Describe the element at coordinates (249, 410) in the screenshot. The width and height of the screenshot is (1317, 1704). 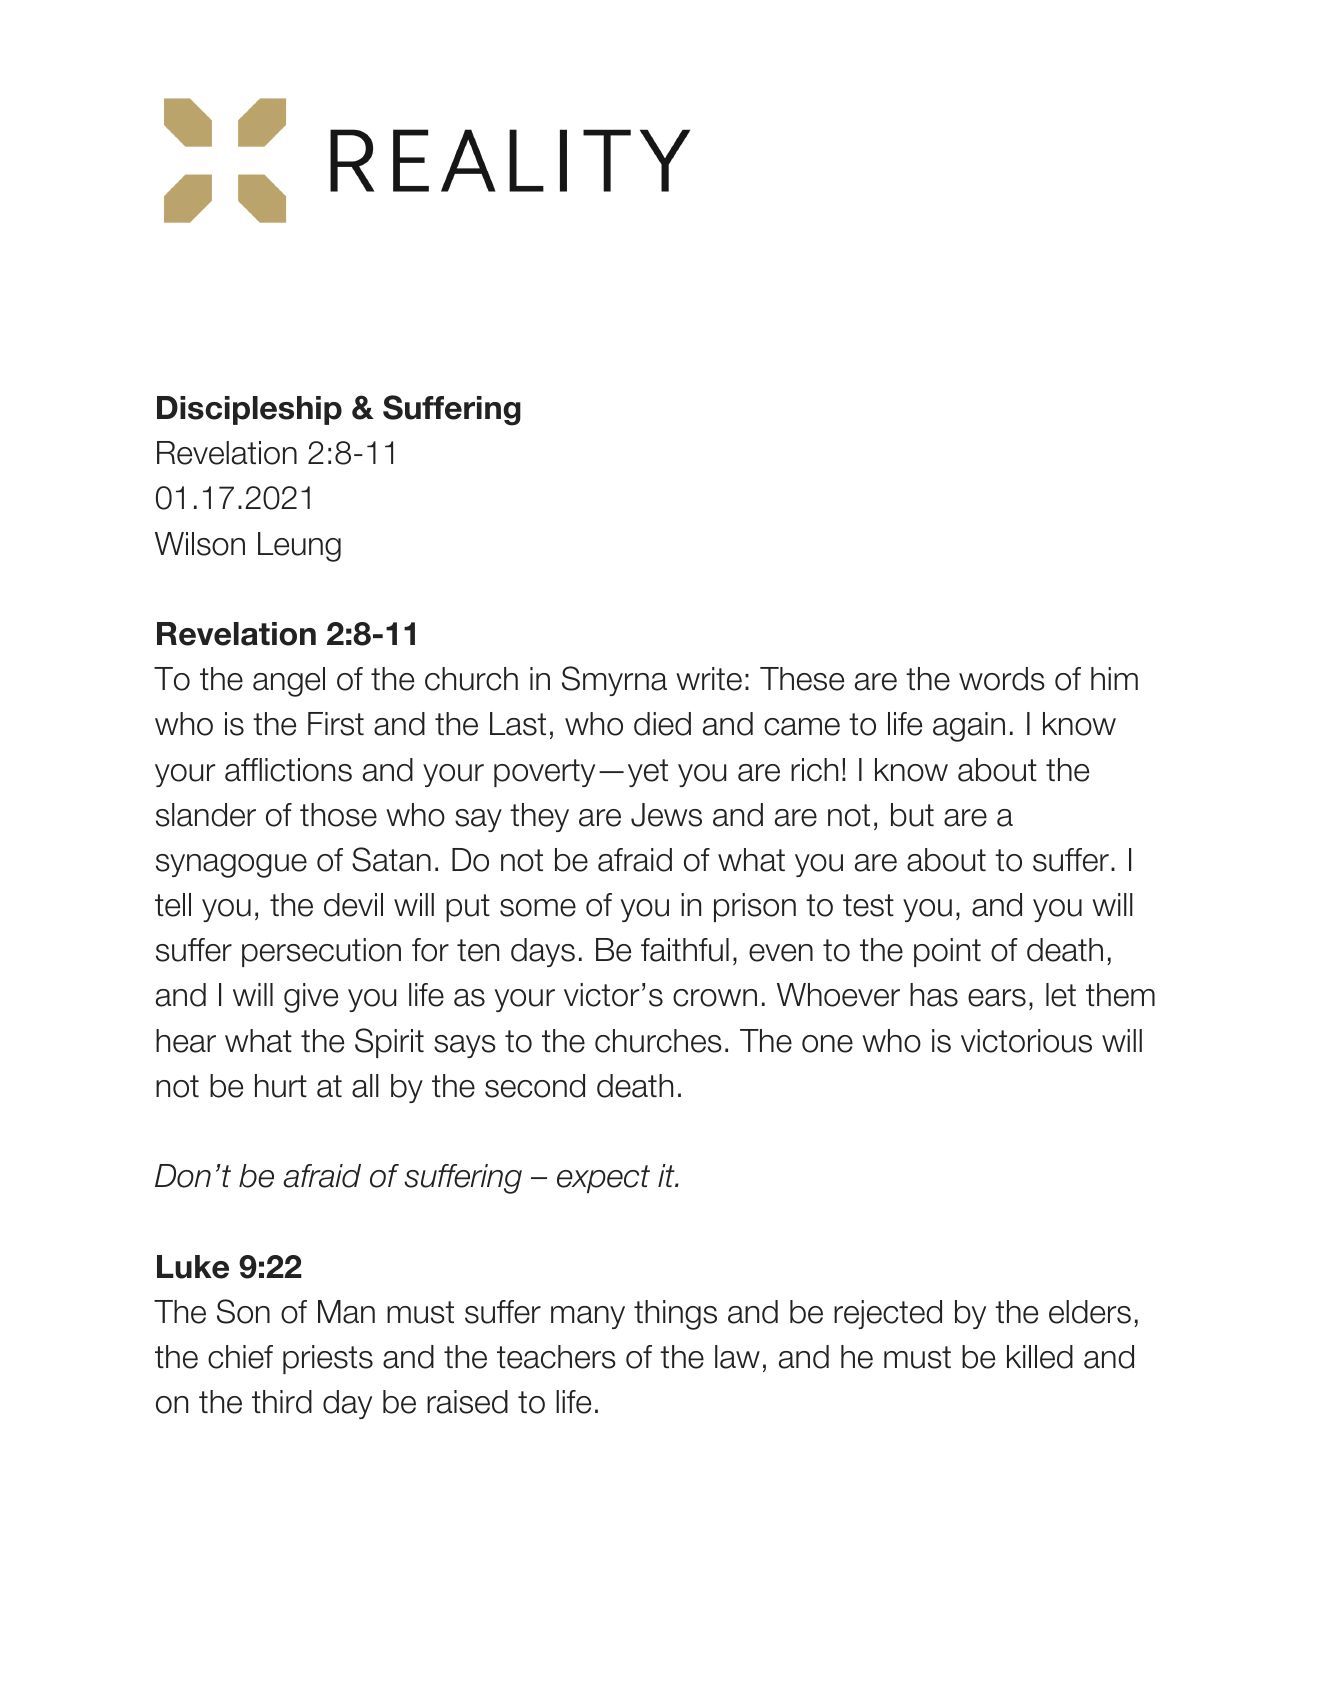
I see `Discipleship` at that location.
